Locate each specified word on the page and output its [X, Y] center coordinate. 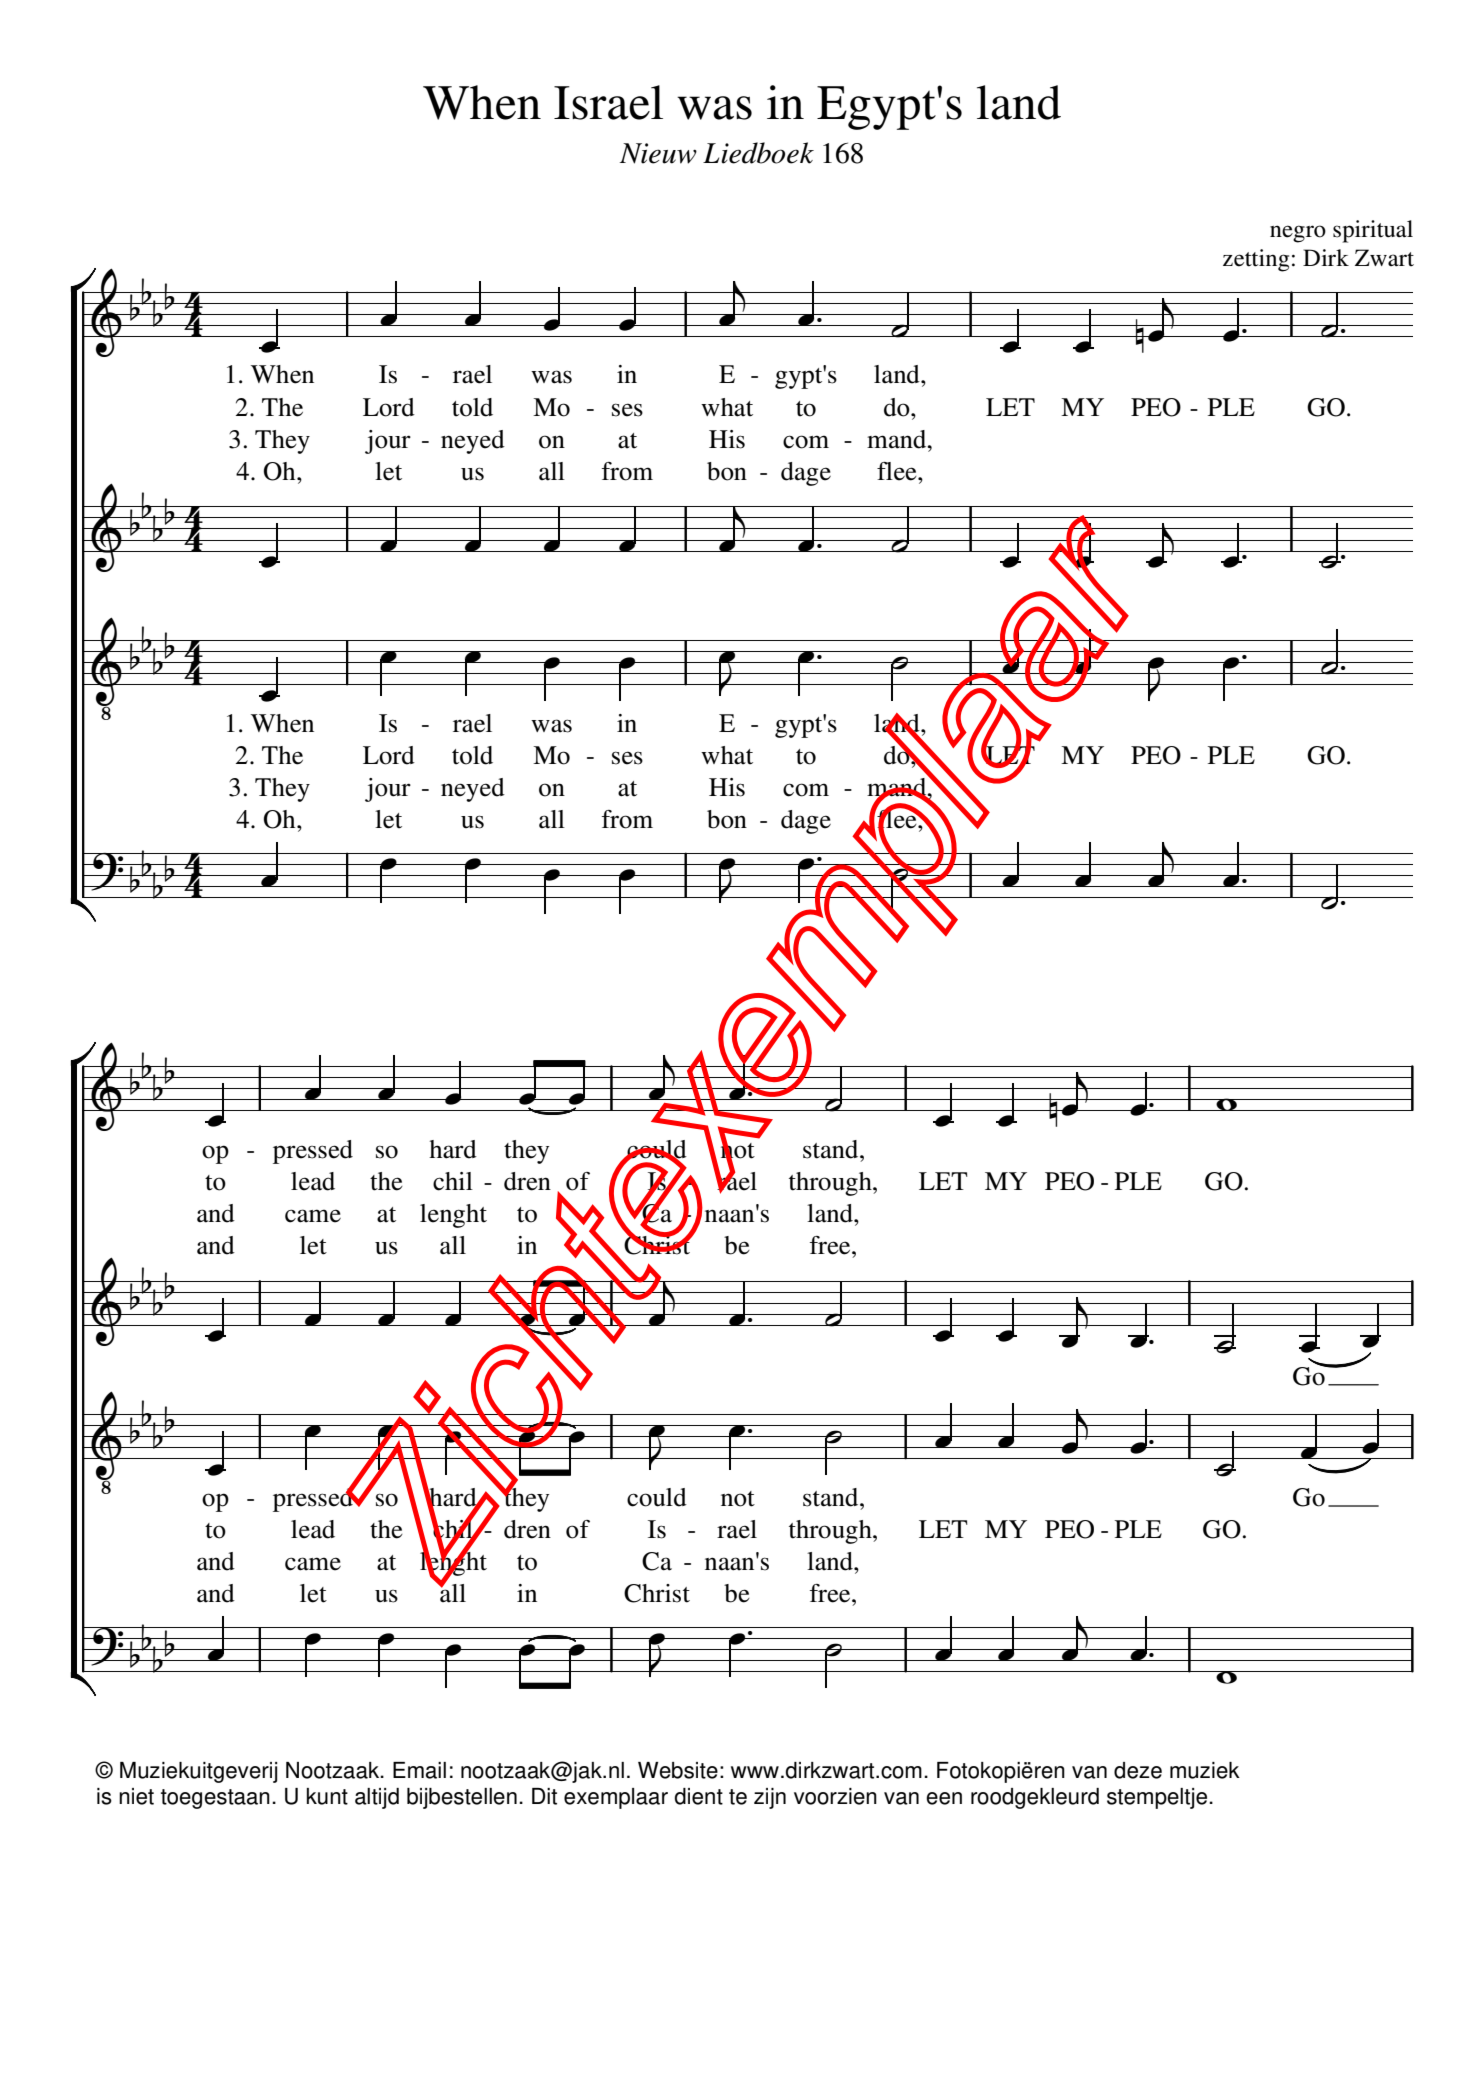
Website [678, 1770]
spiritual [1373, 231]
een [944, 1798]
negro [1298, 234]
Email [419, 1770]
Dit [544, 1796]
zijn [770, 1798]
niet [136, 1796]
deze [1138, 1770]
